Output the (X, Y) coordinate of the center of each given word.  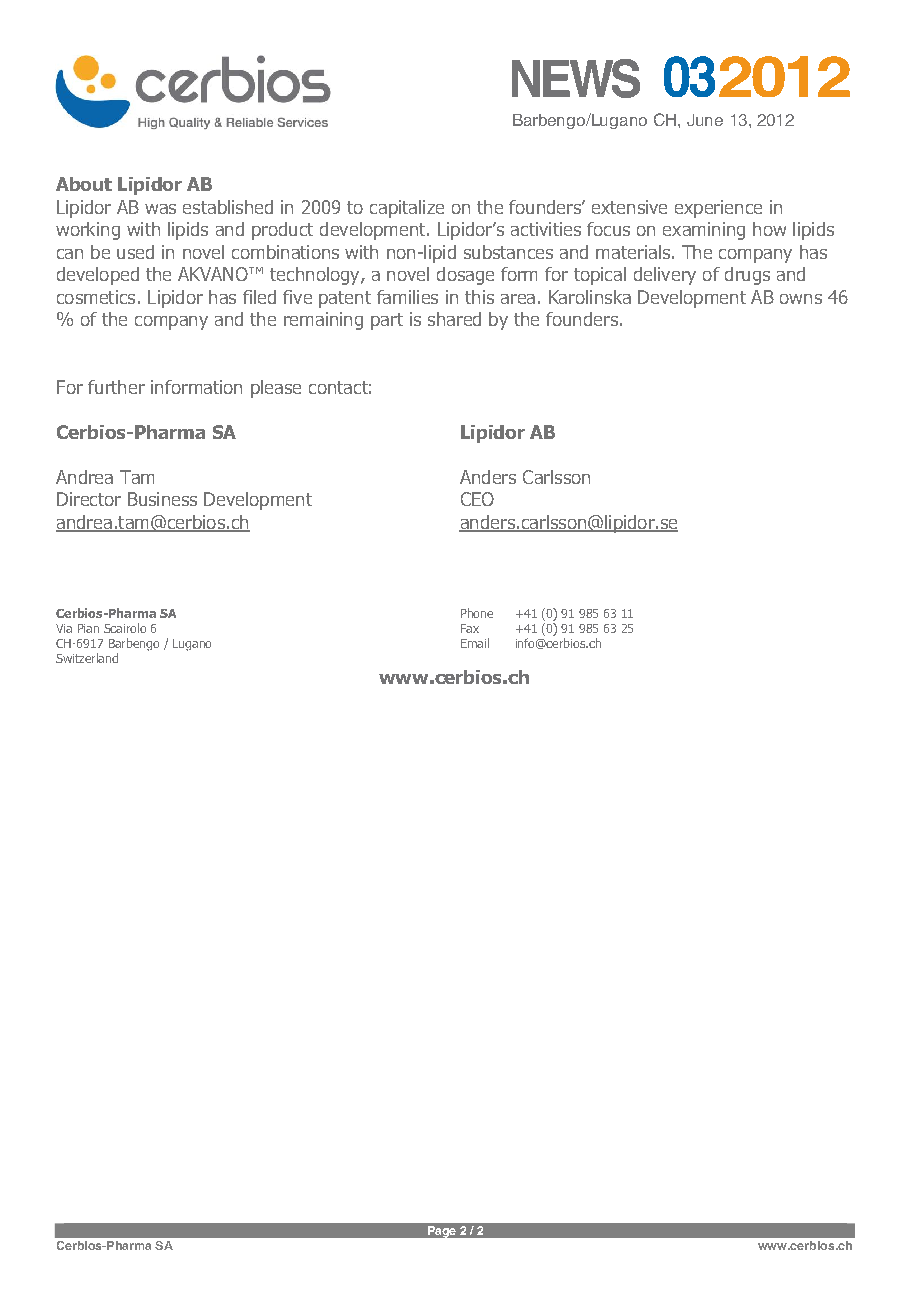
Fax (470, 628)
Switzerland (87, 658)
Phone (477, 613)
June (705, 120)
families (407, 297)
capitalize (407, 209)
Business (162, 499)
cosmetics (96, 297)
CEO (477, 499)
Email (475, 643)
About (84, 184)
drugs (747, 276)
